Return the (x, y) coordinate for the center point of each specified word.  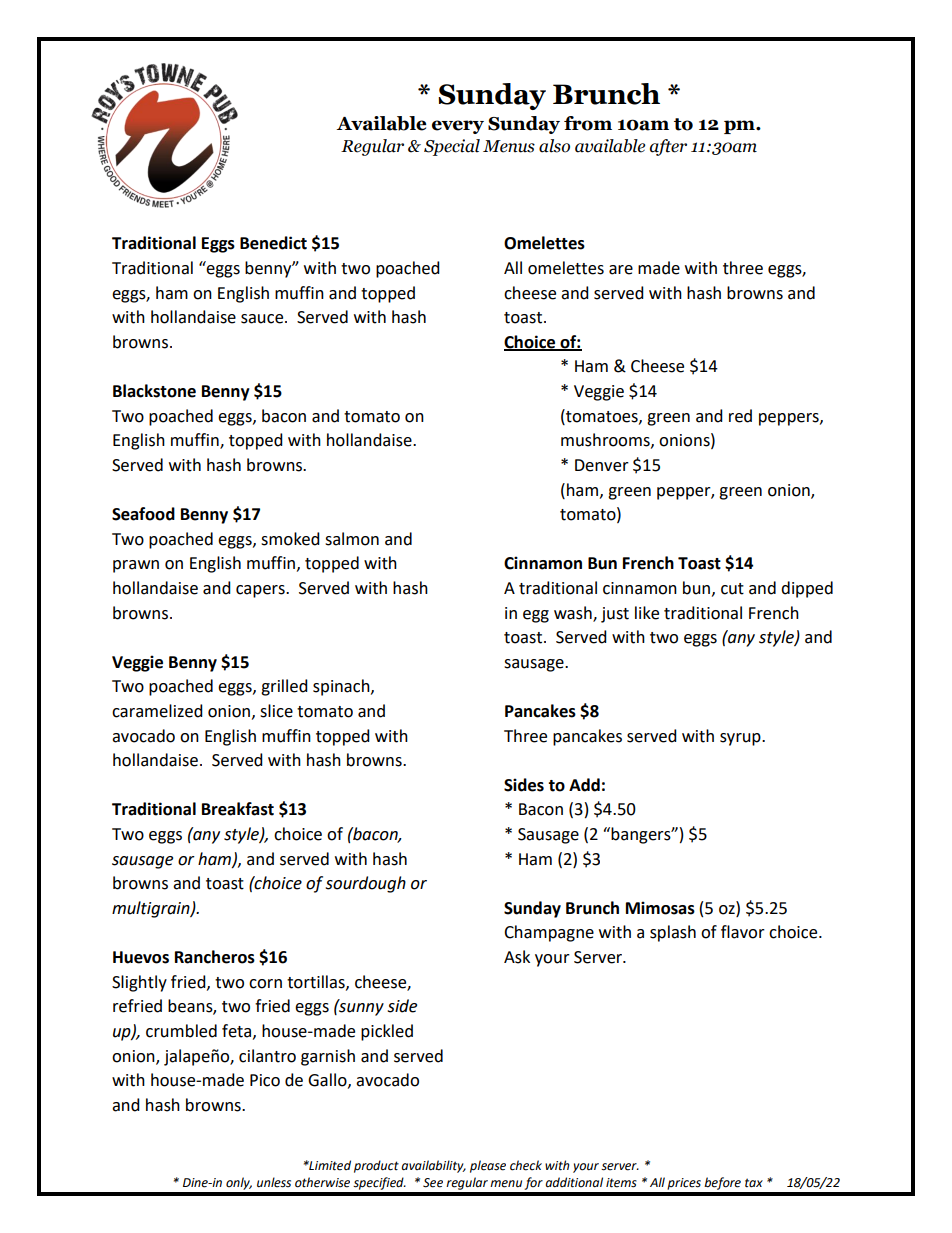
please (488, 1166)
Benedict (273, 243)
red (740, 416)
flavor (743, 932)
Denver (602, 465)
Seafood (143, 514)
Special (452, 147)
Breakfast (238, 809)
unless (274, 1182)
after (668, 147)
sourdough (365, 884)
